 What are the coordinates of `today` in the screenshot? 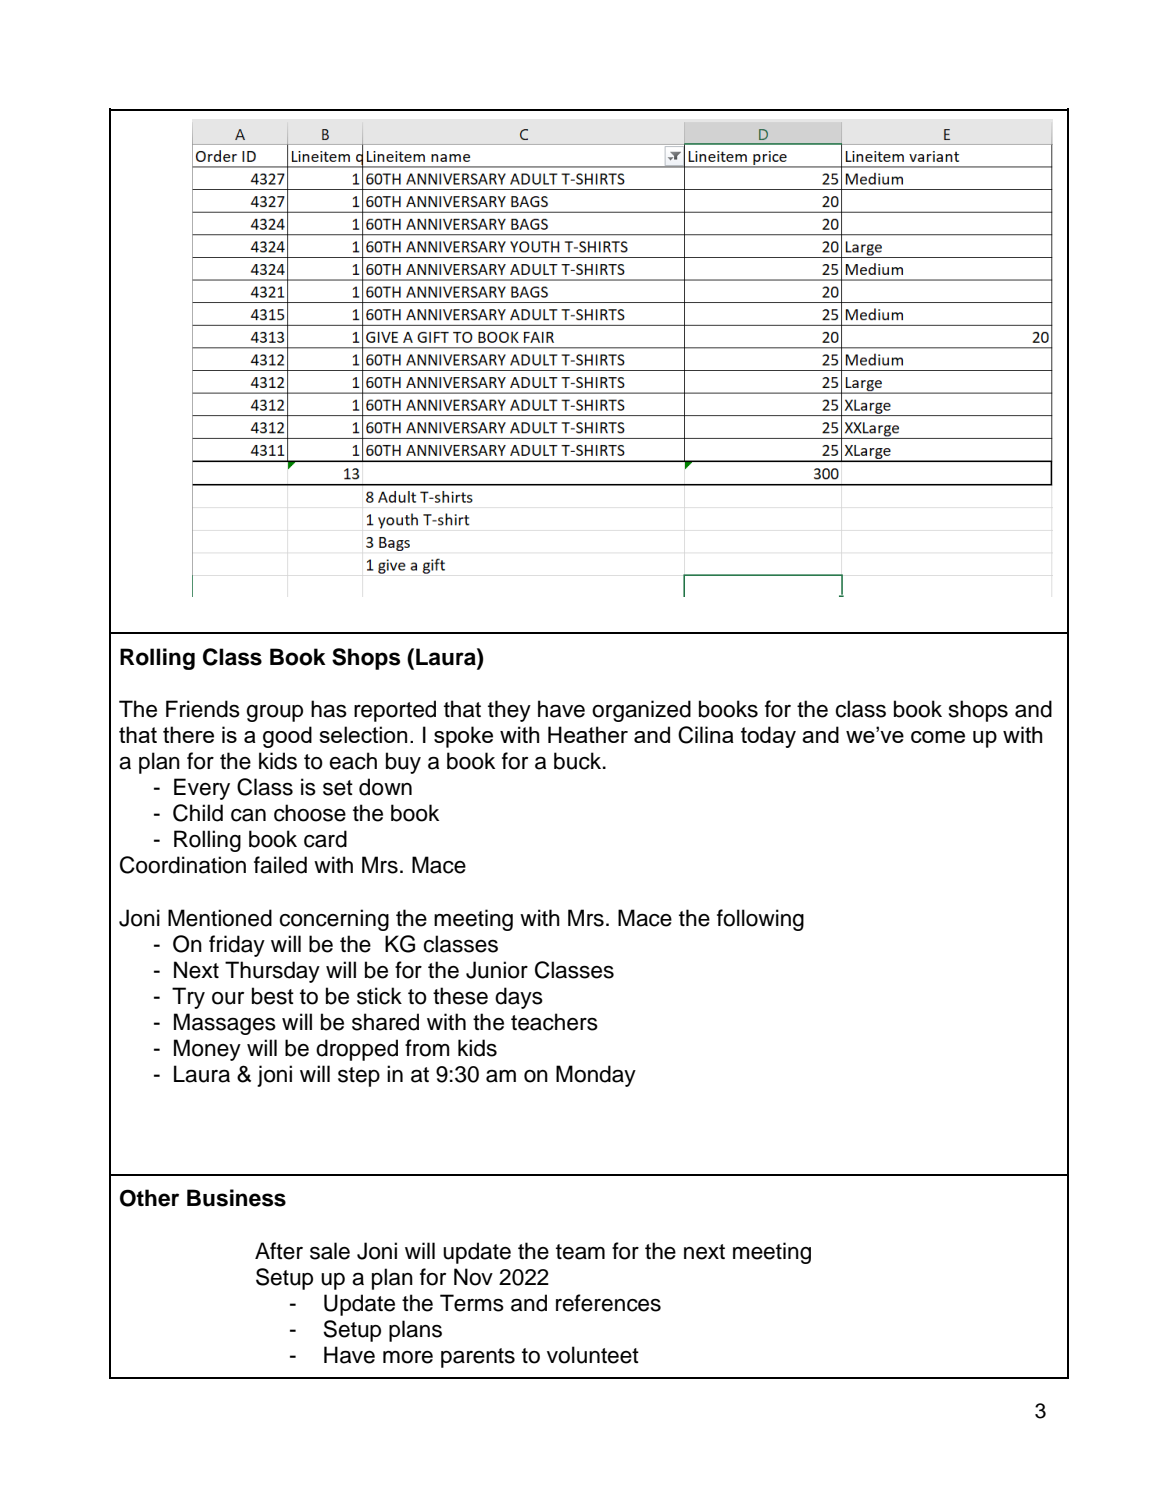 It's located at (768, 737).
